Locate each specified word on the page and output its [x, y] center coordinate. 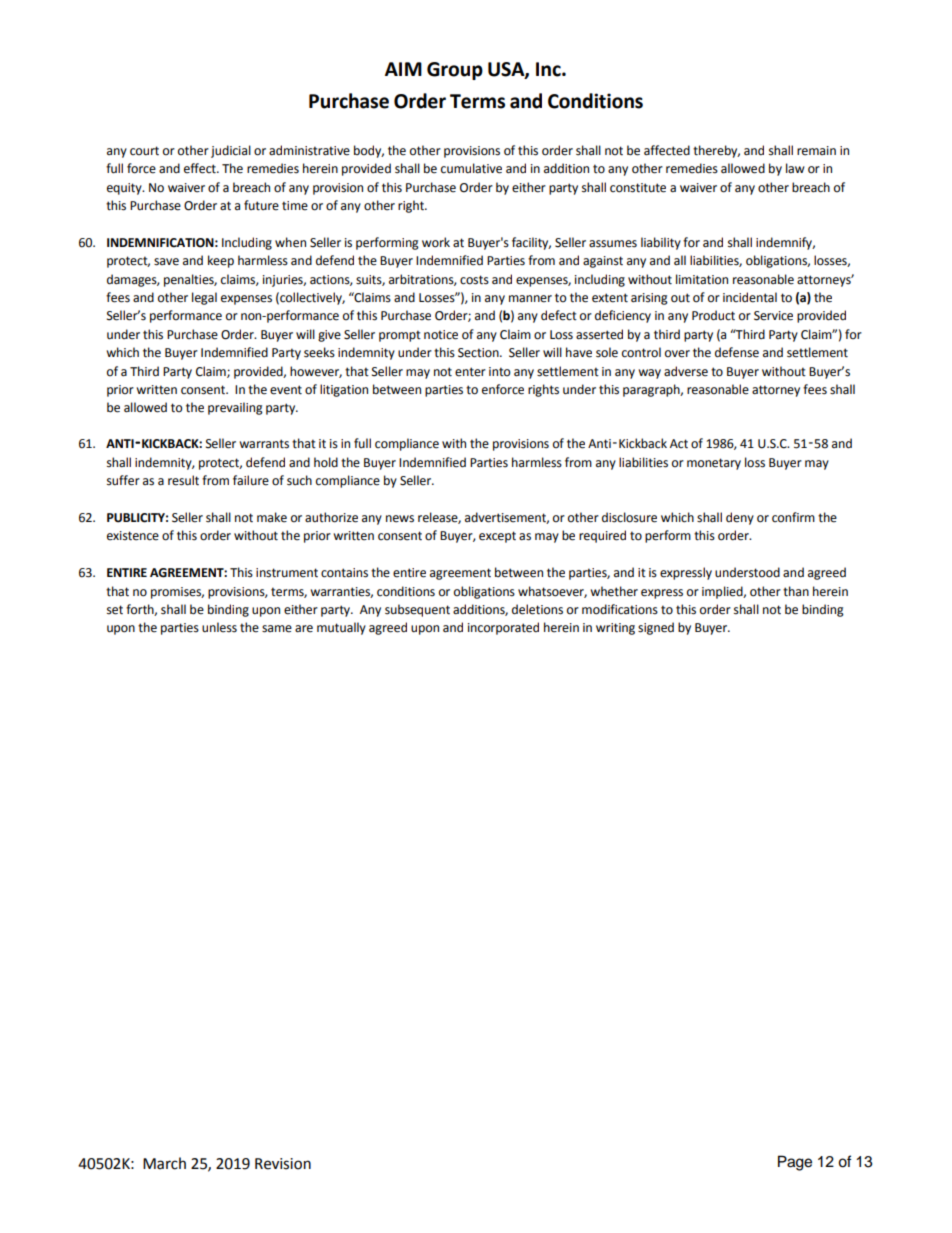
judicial [231, 151]
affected [667, 150]
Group [455, 71]
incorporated [503, 628]
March [164, 1163]
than [796, 591]
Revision [283, 1164]
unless [219, 627]
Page [795, 1163]
